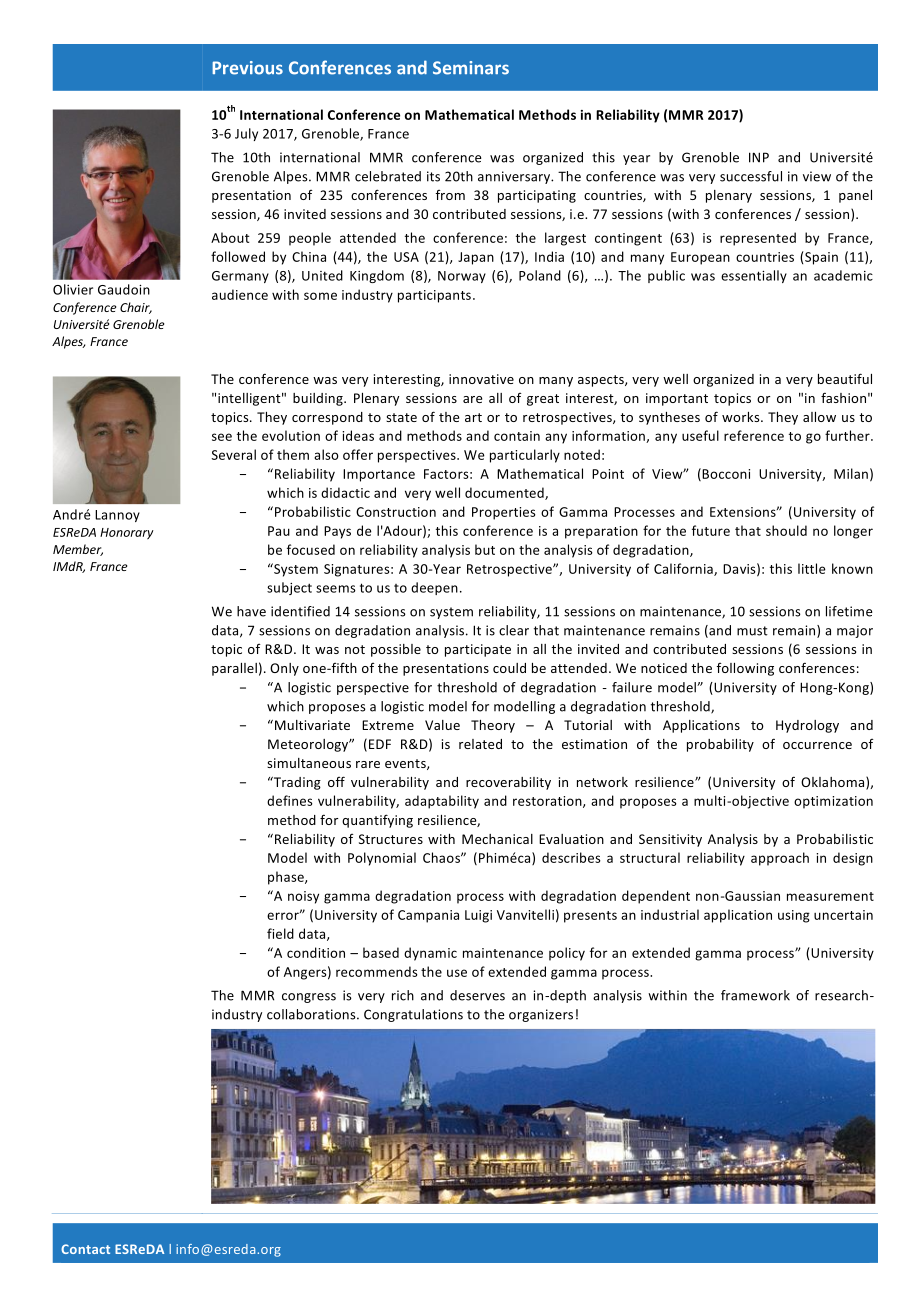  I want to click on Several, so click(233, 454).
